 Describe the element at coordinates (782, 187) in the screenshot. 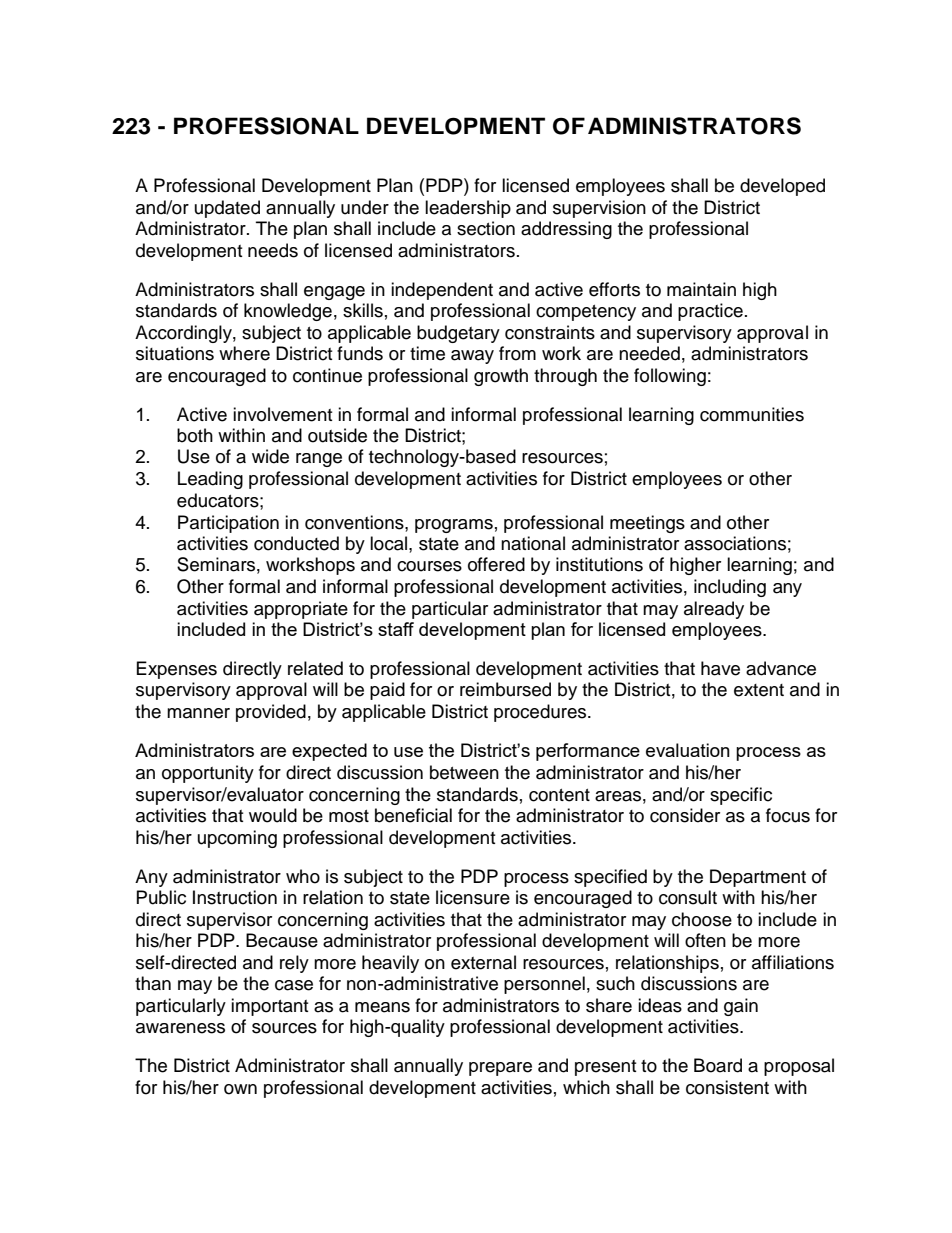

I see `developed` at that location.
